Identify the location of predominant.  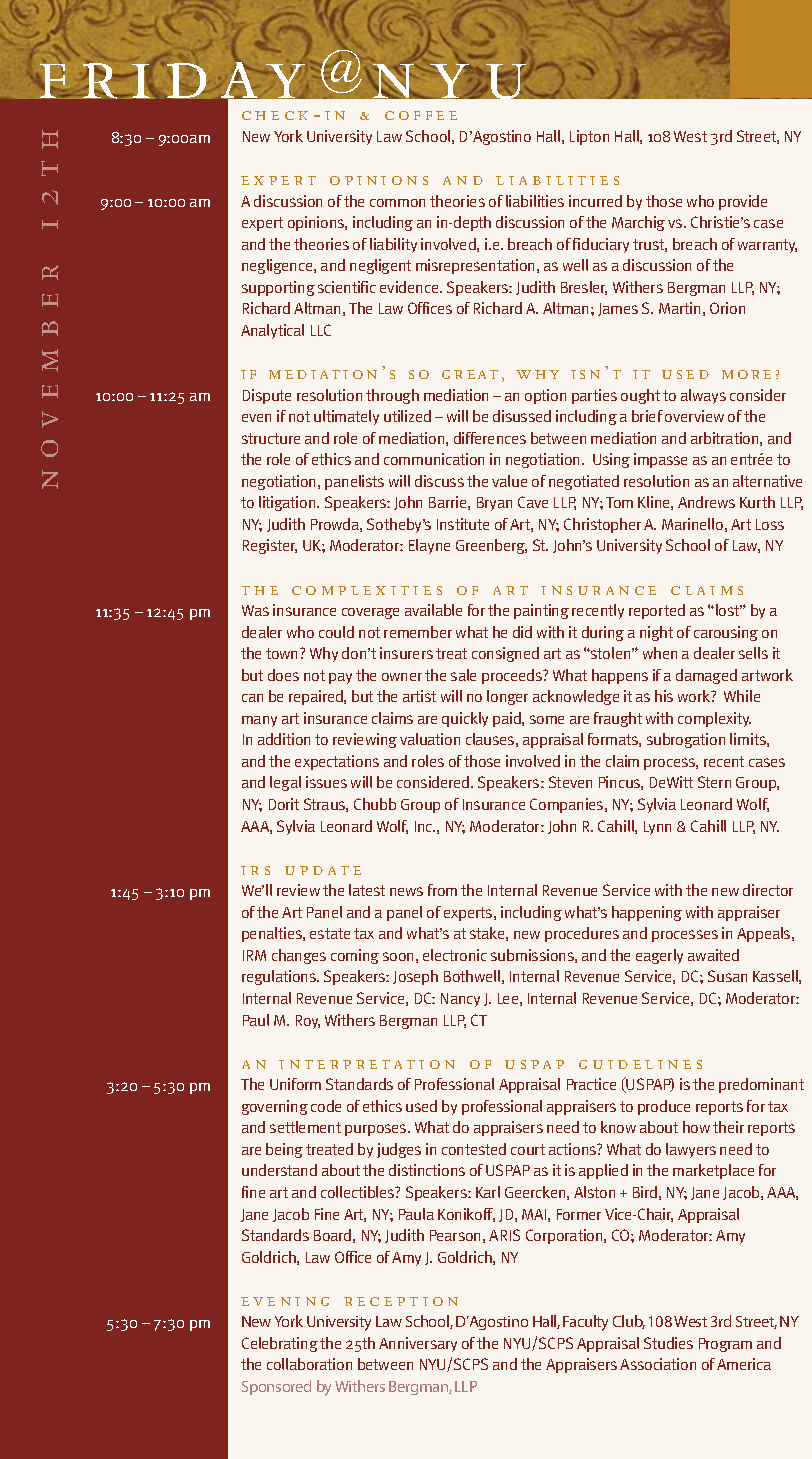
(761, 1085).
